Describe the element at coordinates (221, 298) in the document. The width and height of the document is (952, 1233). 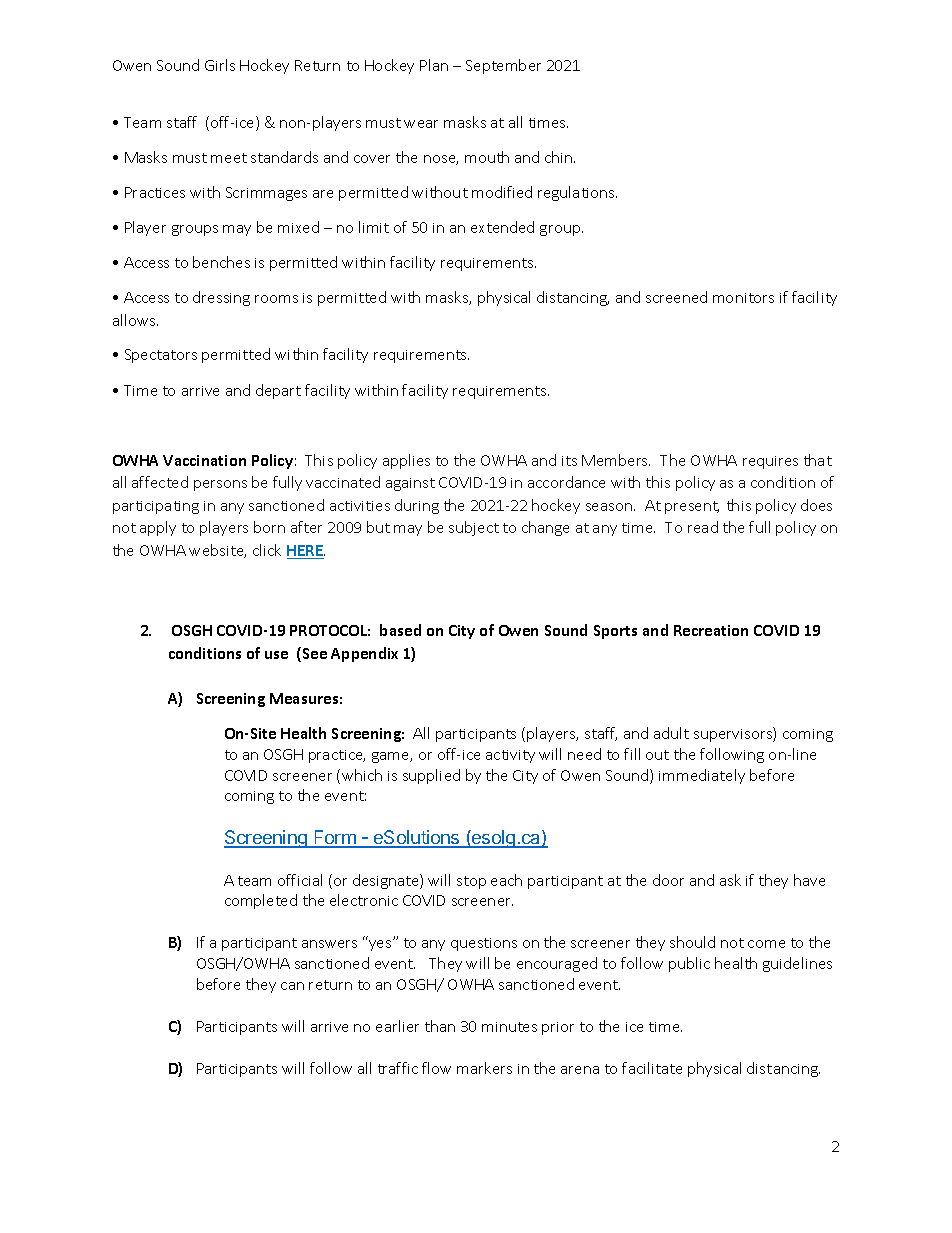
I see `dressing` at that location.
